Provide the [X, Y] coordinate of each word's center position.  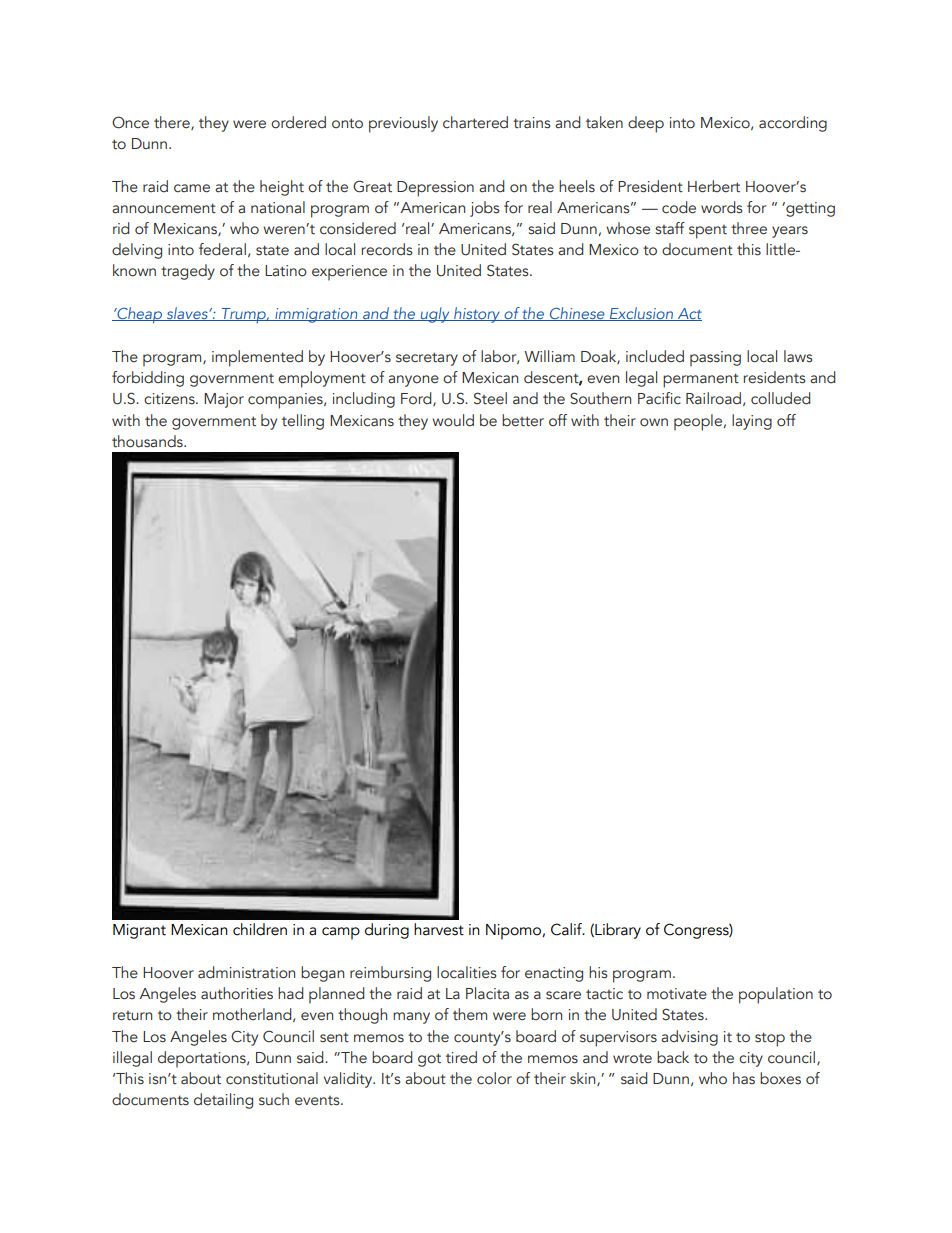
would [453, 420]
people [698, 422]
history [477, 315]
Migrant [139, 931]
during [387, 931]
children [260, 929]
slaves [187, 314]
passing [715, 359]
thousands [148, 441]
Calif [568, 929]
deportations [203, 1059]
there [173, 123]
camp [341, 933]
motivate [677, 994]
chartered [475, 122]
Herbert [714, 186]
